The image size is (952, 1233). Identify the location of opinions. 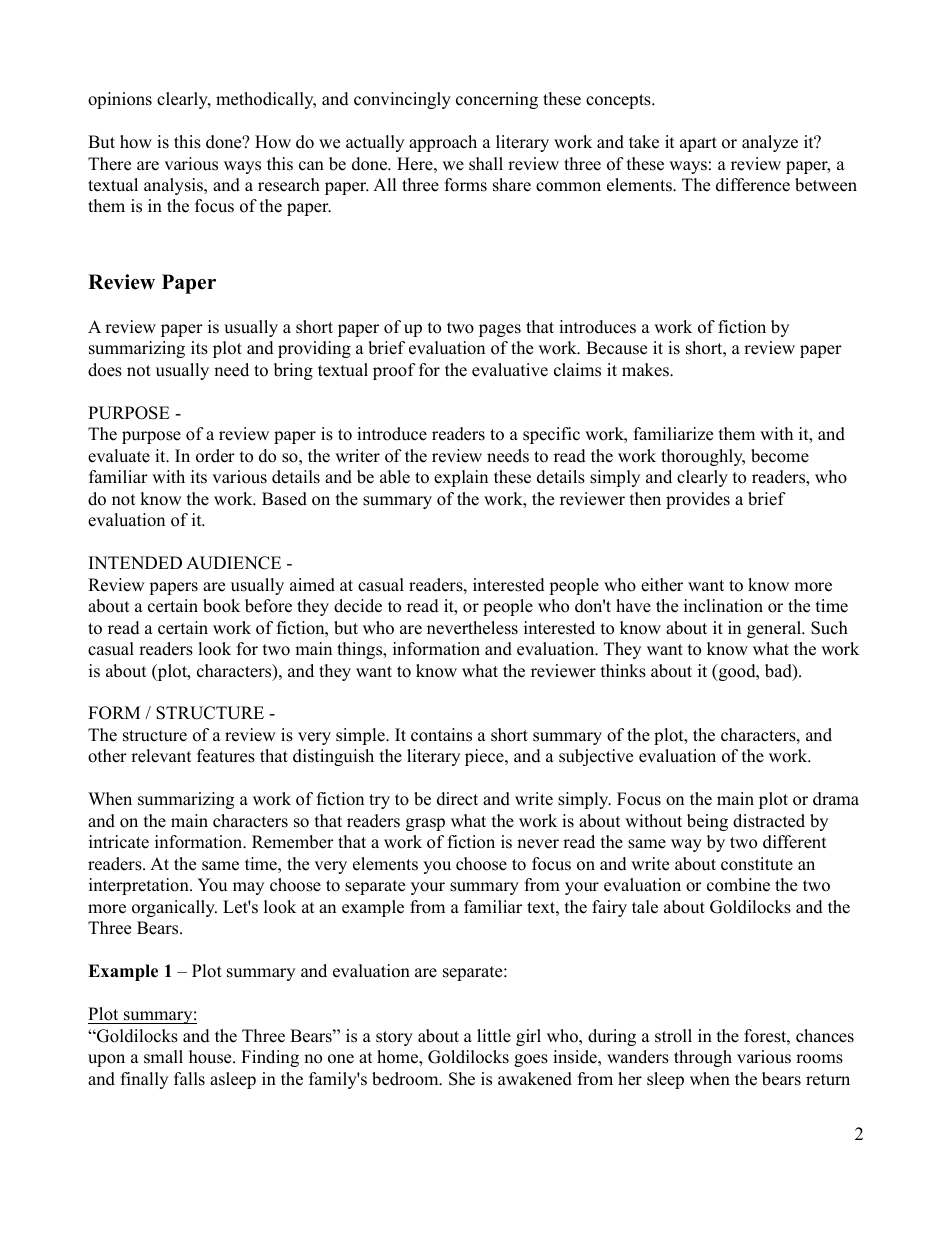
(120, 100).
